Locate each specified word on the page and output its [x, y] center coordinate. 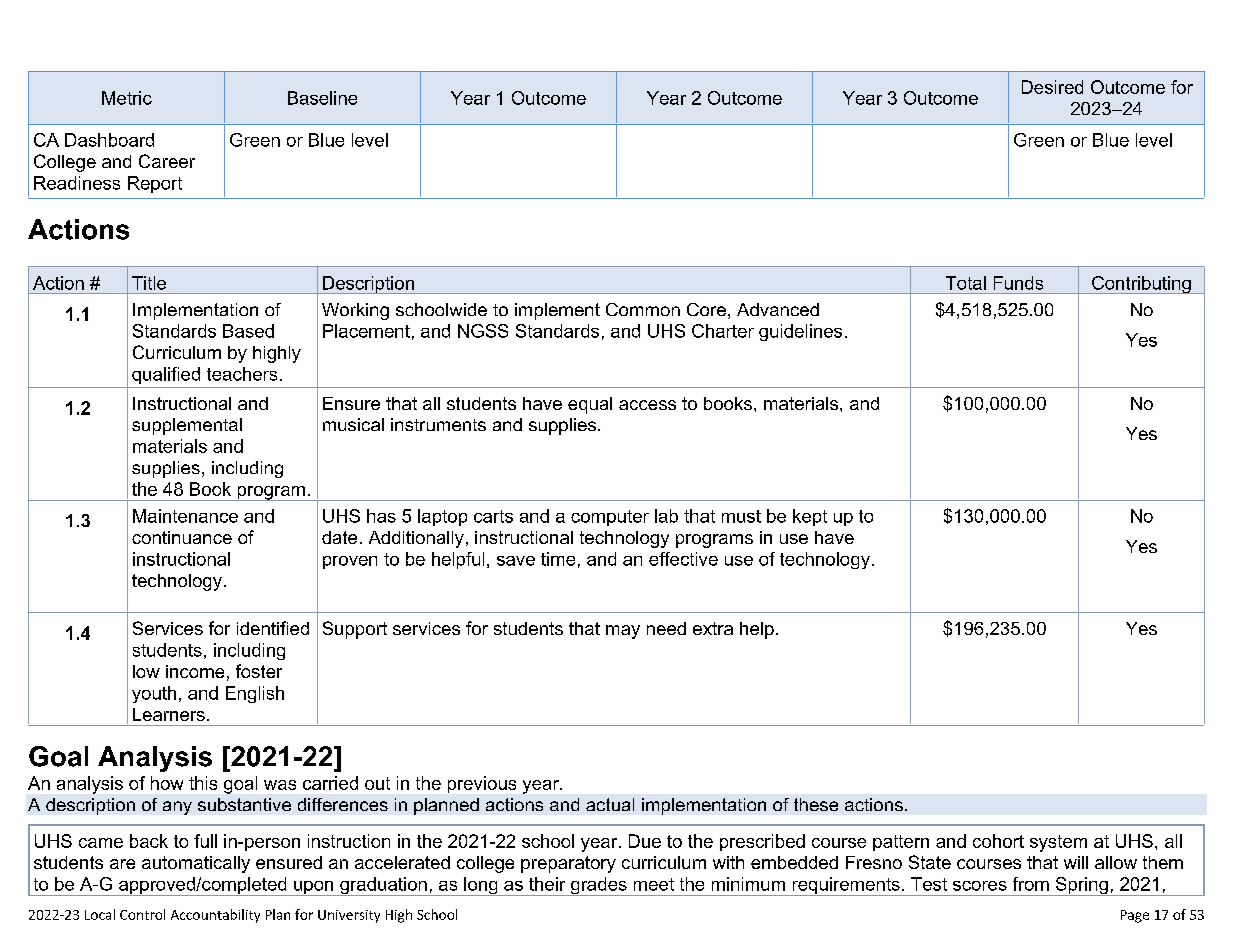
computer [610, 518]
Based [248, 331]
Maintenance [185, 516]
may [623, 632]
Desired [1052, 87]
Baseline [322, 98]
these [816, 804]
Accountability [215, 916]
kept [810, 517]
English [255, 694]
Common [643, 309]
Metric [127, 98]
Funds [1018, 283]
